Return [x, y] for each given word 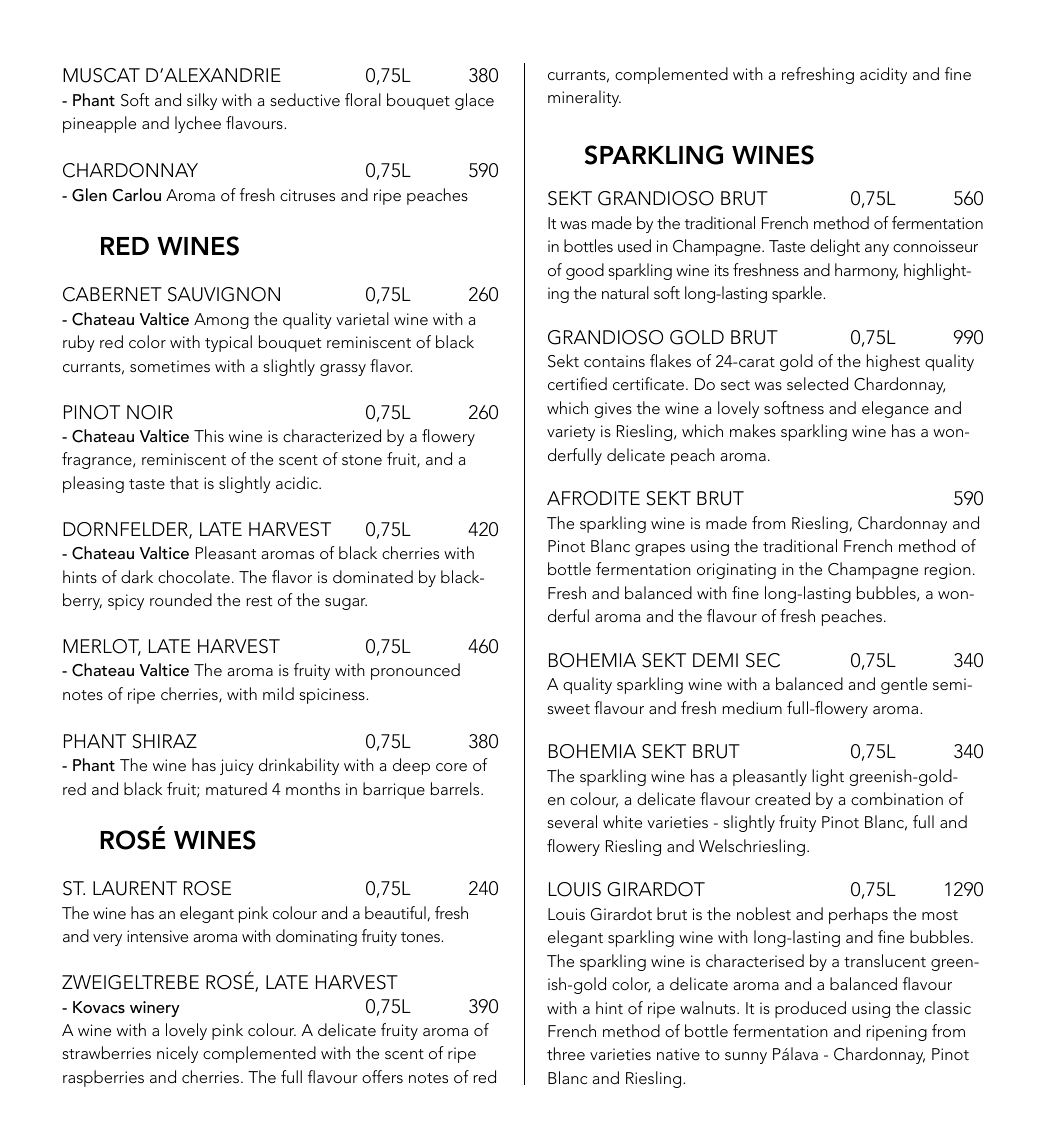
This [209, 435]
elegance [895, 409]
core [451, 767]
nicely [177, 1054]
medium [752, 707]
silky [202, 101]
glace [474, 101]
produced [810, 1009]
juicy [237, 767]
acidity [883, 75]
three [566, 1053]
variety [571, 433]
